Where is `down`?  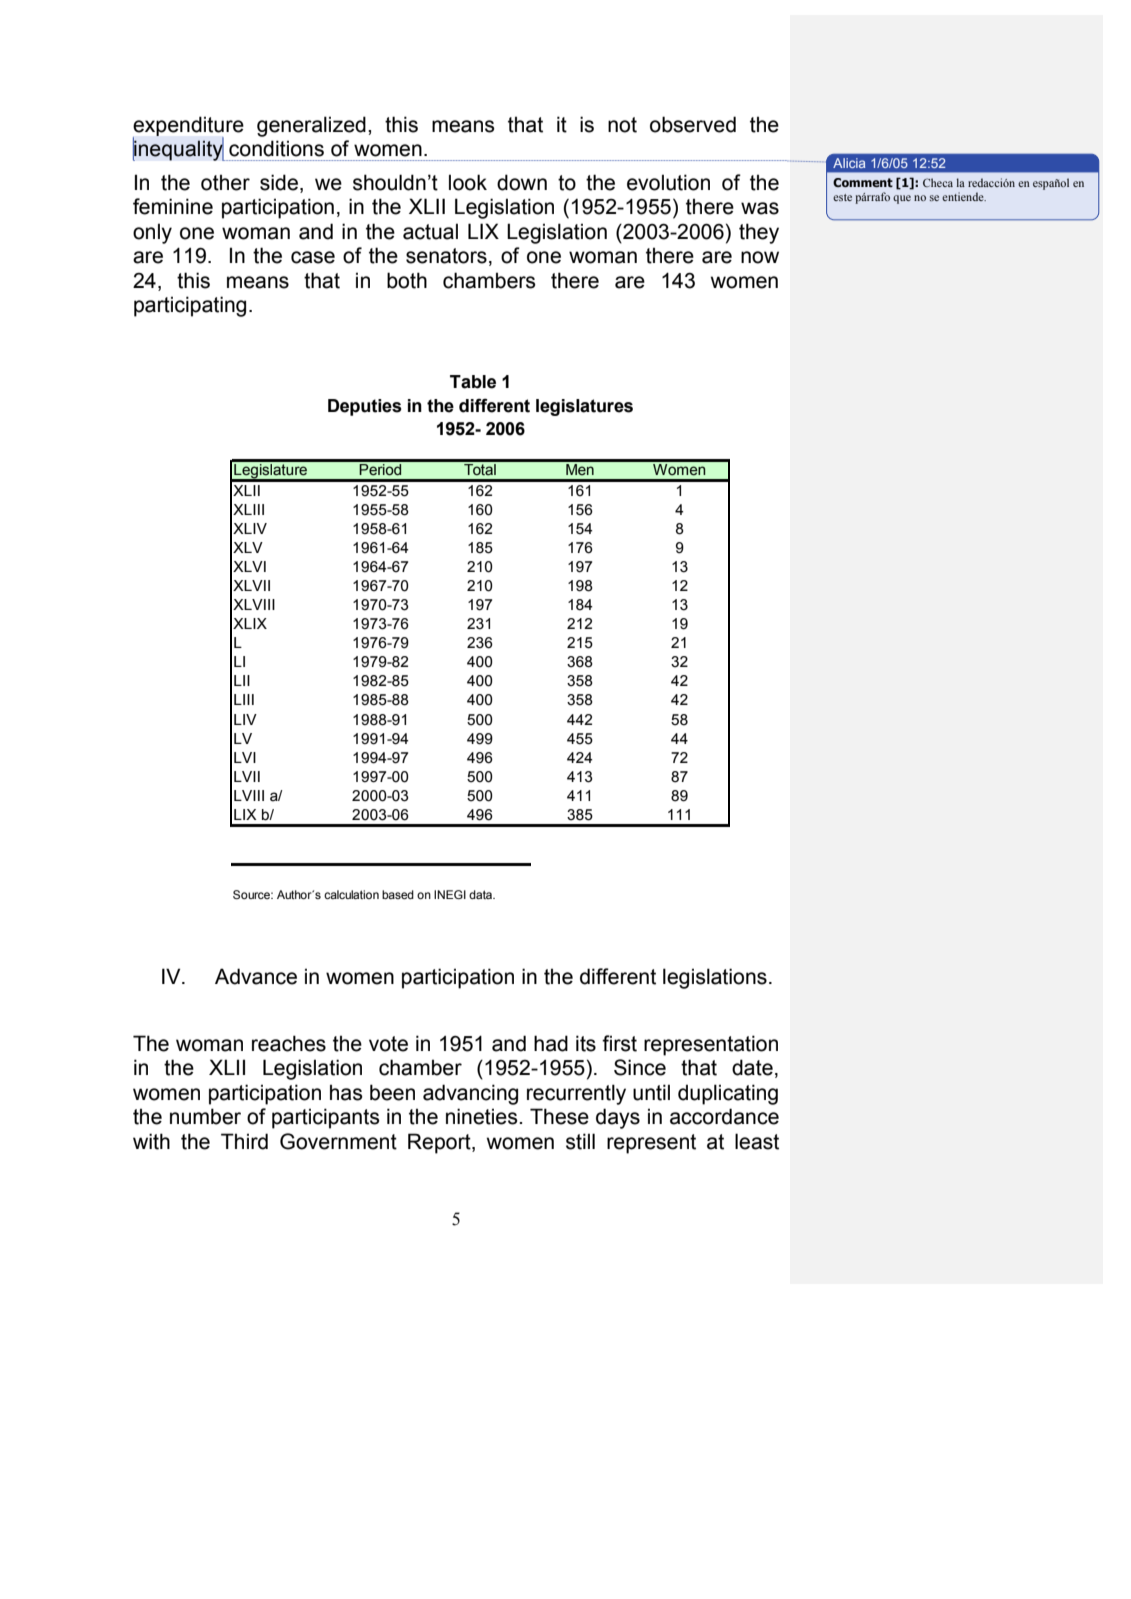
down is located at coordinates (522, 182).
